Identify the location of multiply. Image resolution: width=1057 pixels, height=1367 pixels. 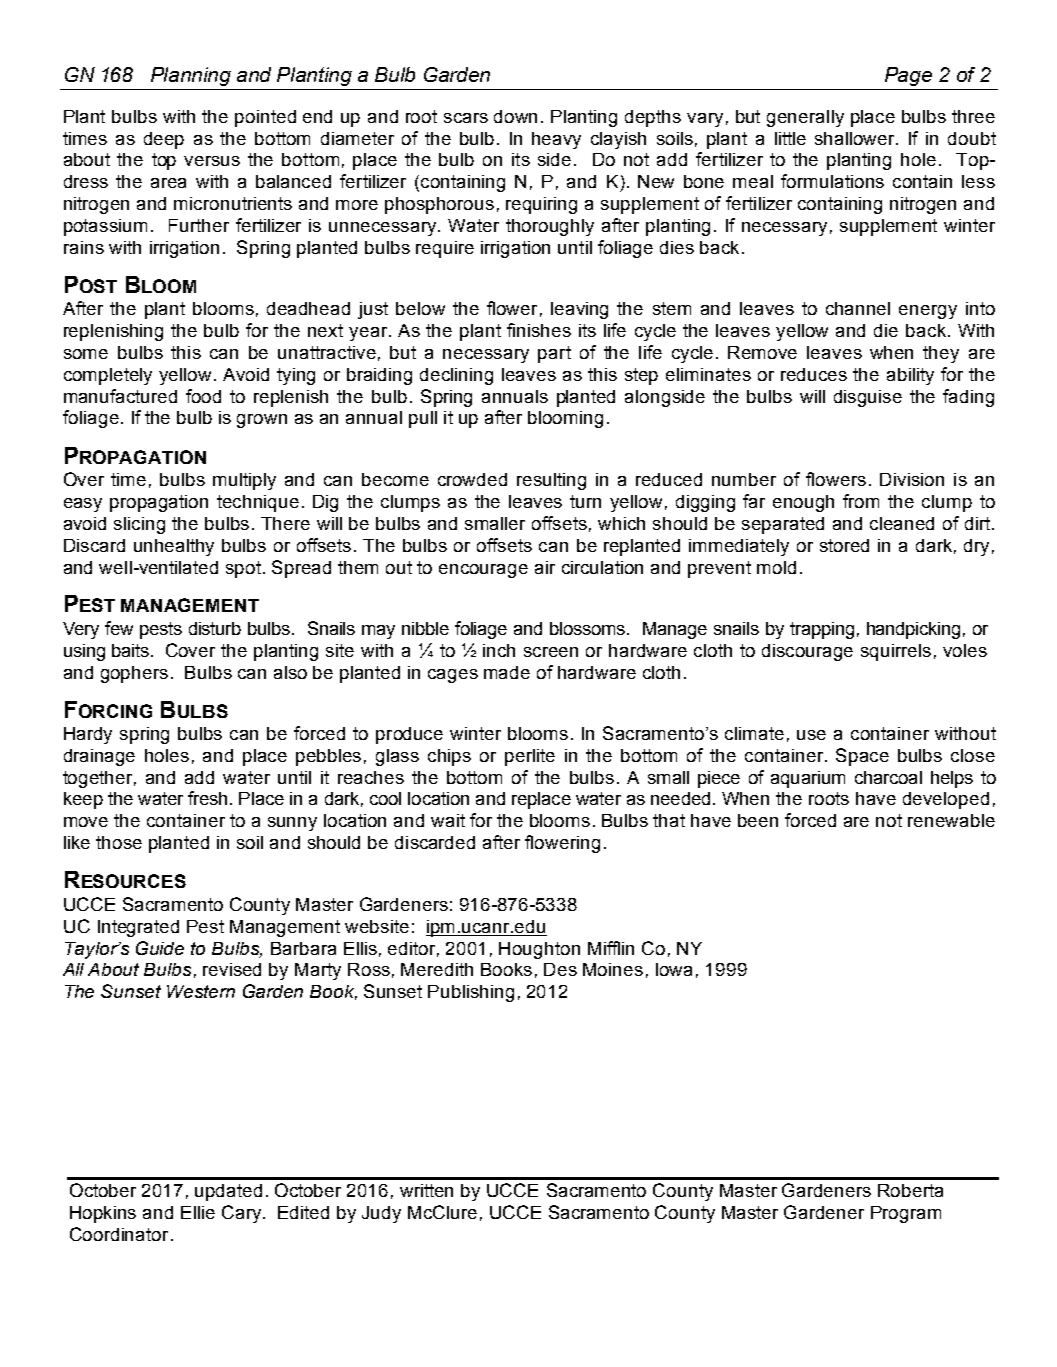
(244, 481).
